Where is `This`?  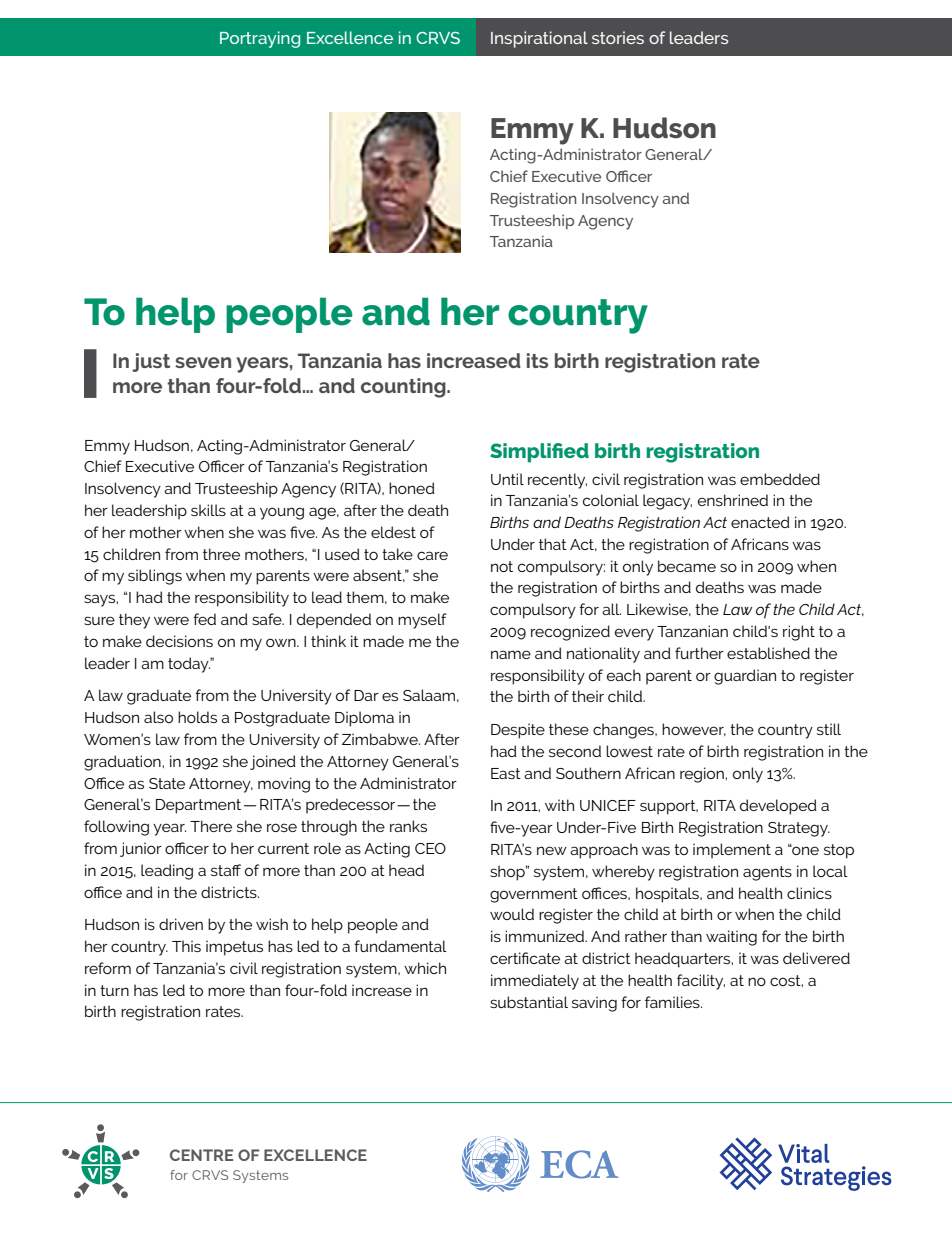
This is located at coordinates (186, 946).
